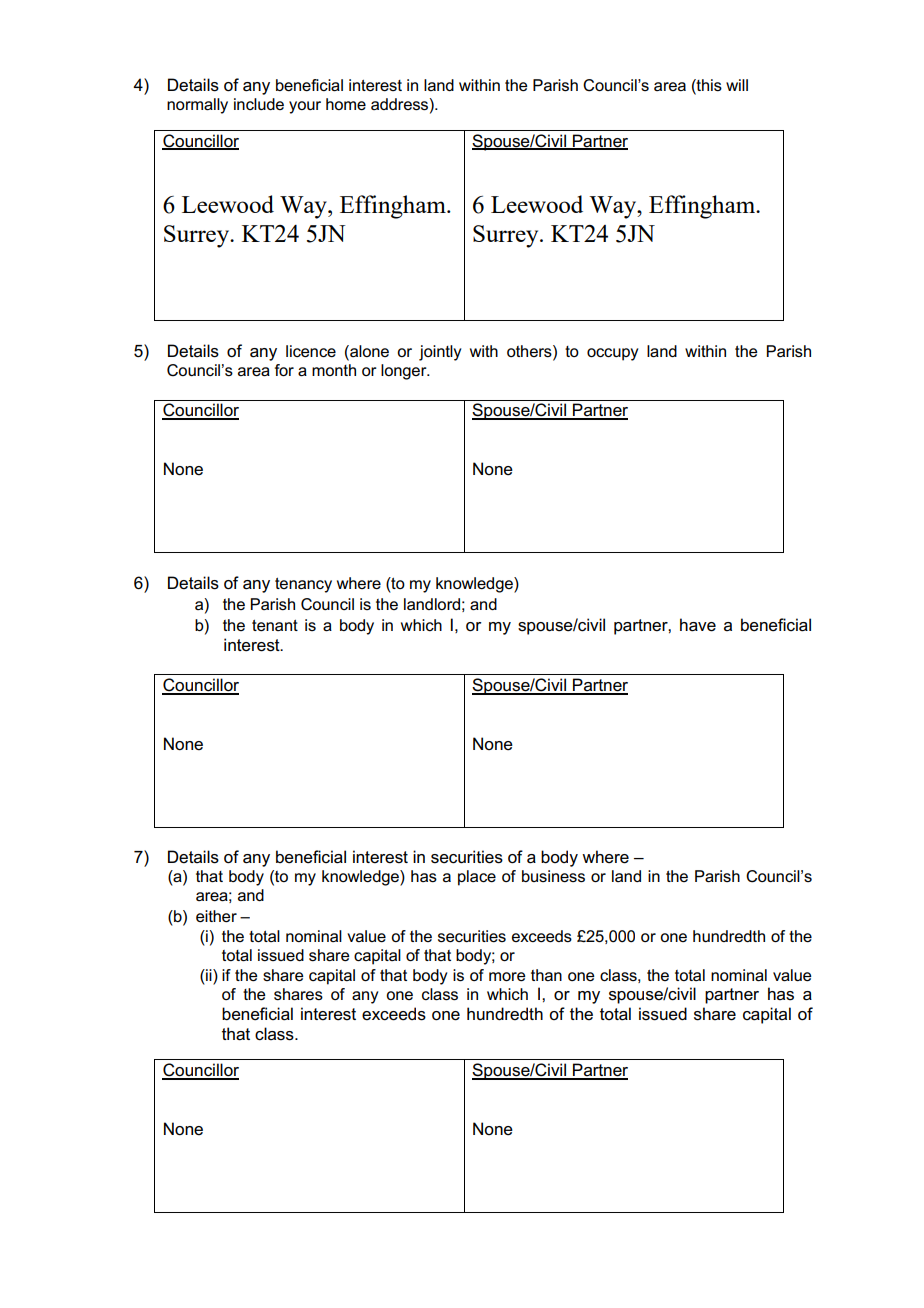 The height and width of the screenshot is (1308, 924). I want to click on home, so click(346, 104).
